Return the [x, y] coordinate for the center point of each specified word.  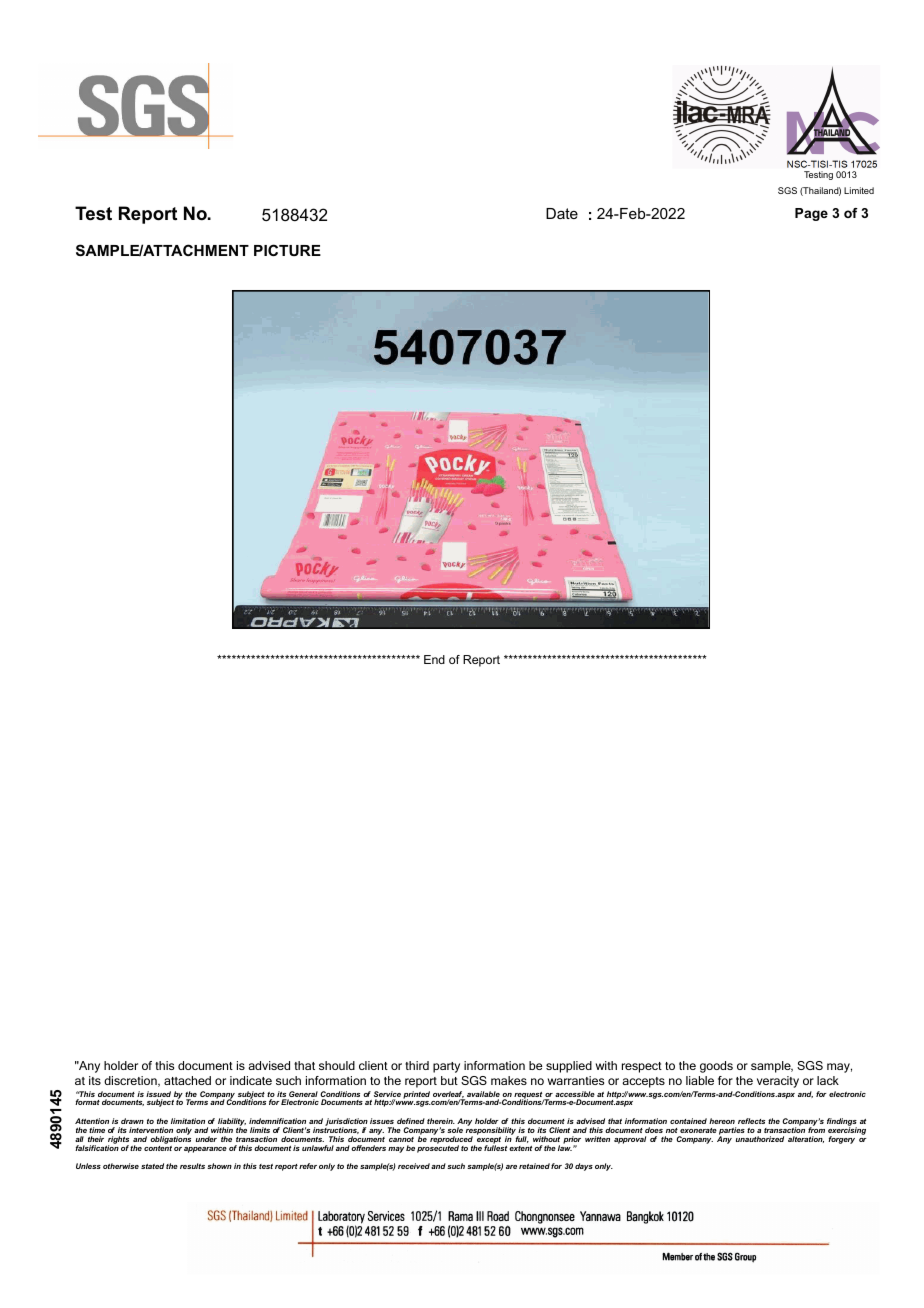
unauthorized [760, 1139]
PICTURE [287, 250]
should [337, 1065]
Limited [859, 190]
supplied [569, 1067]
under [206, 1139]
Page [811, 214]
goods [716, 1067]
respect [642, 1067]
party [446, 1067]
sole [455, 1130]
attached [187, 1080]
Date [562, 213]
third [417, 1065]
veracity [778, 1082]
